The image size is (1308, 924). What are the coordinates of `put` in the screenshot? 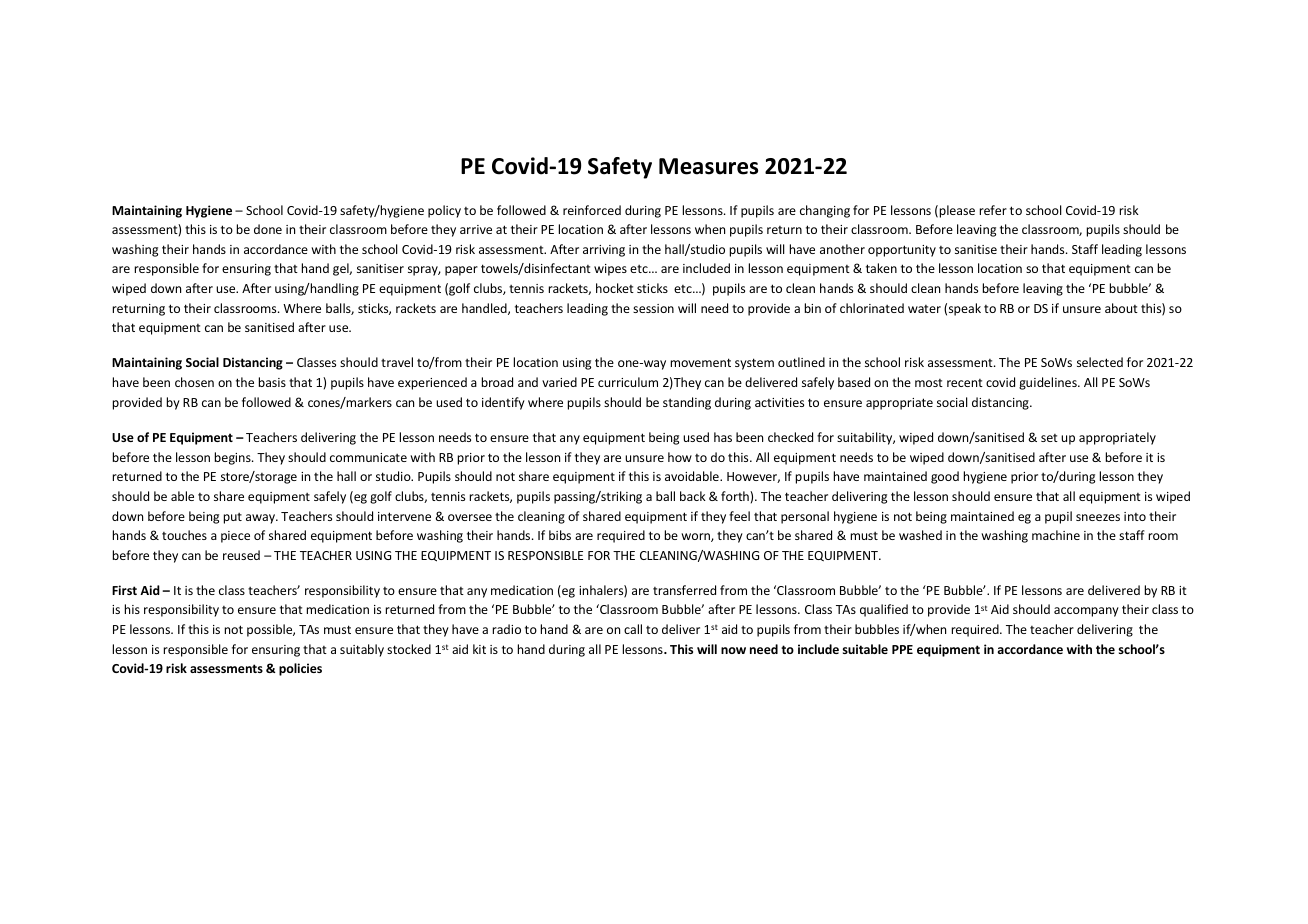 It's located at (233, 518).
